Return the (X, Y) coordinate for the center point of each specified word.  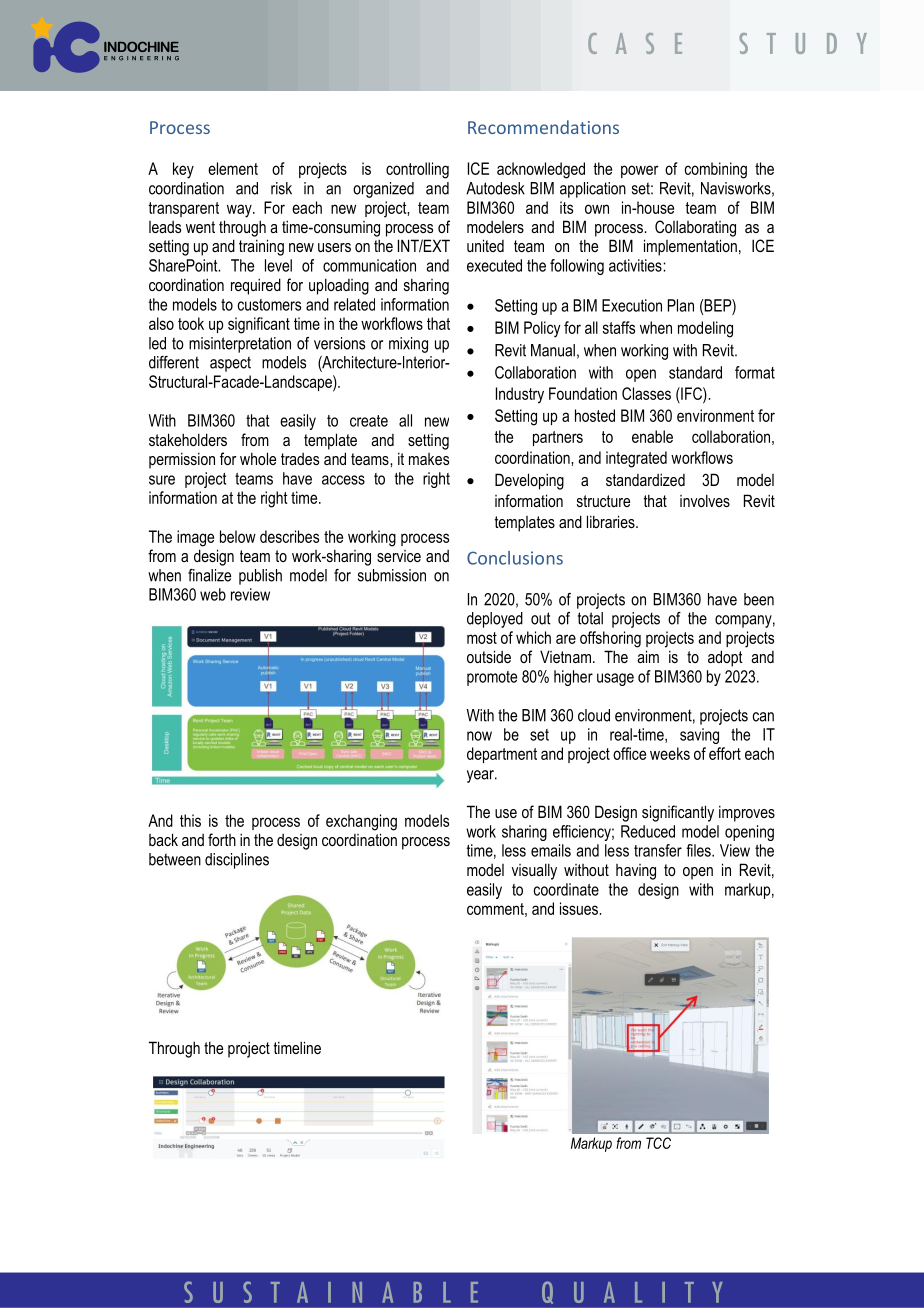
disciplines (237, 861)
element (233, 168)
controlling (417, 170)
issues (580, 908)
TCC (658, 1143)
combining (716, 170)
